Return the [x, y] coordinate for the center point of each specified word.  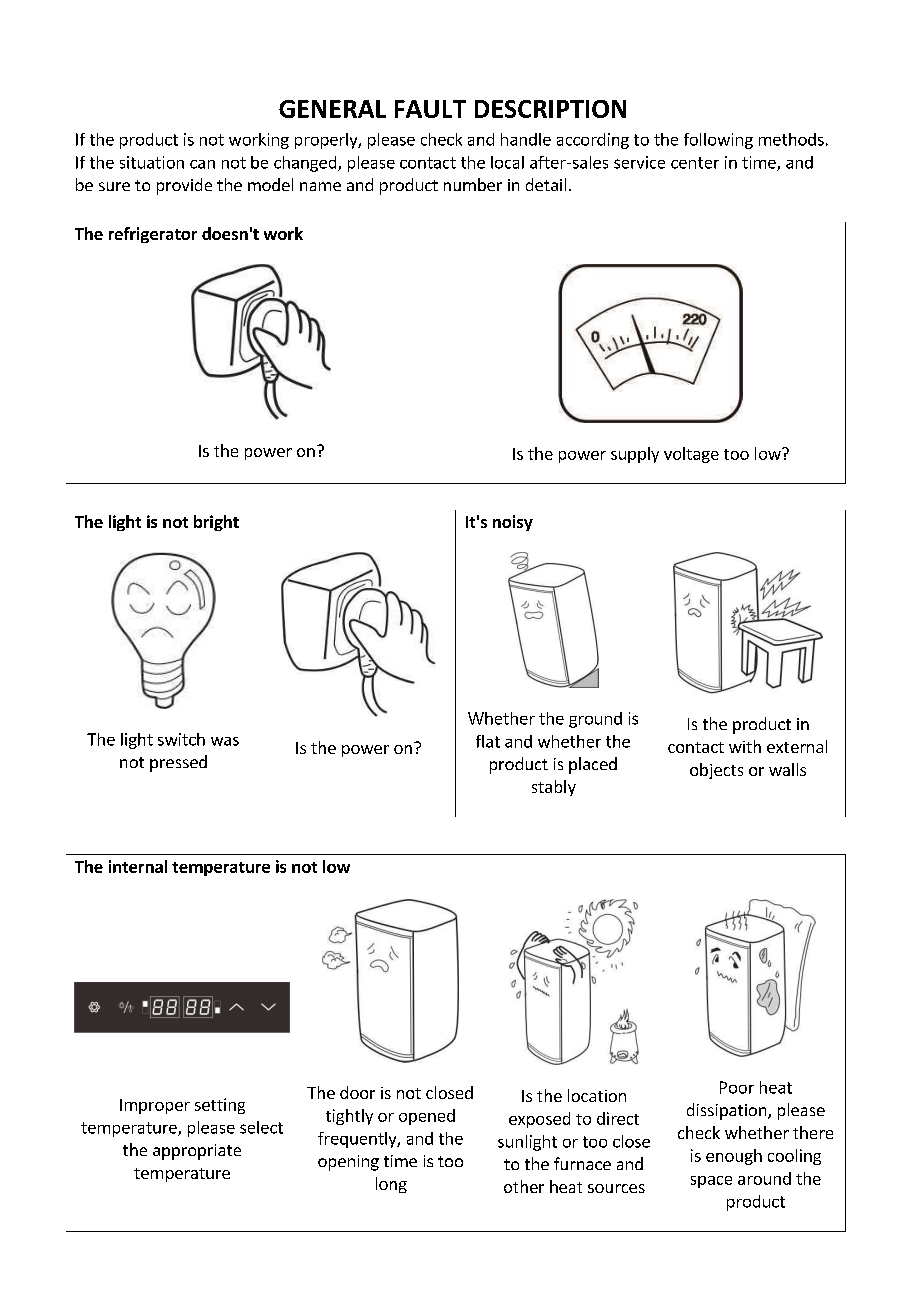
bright [216, 523]
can [202, 164]
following [718, 141]
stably [554, 788]
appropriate [197, 1152]
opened [427, 1117]
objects [716, 771]
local [507, 162]
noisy [513, 523]
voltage [691, 455]
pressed [178, 763]
